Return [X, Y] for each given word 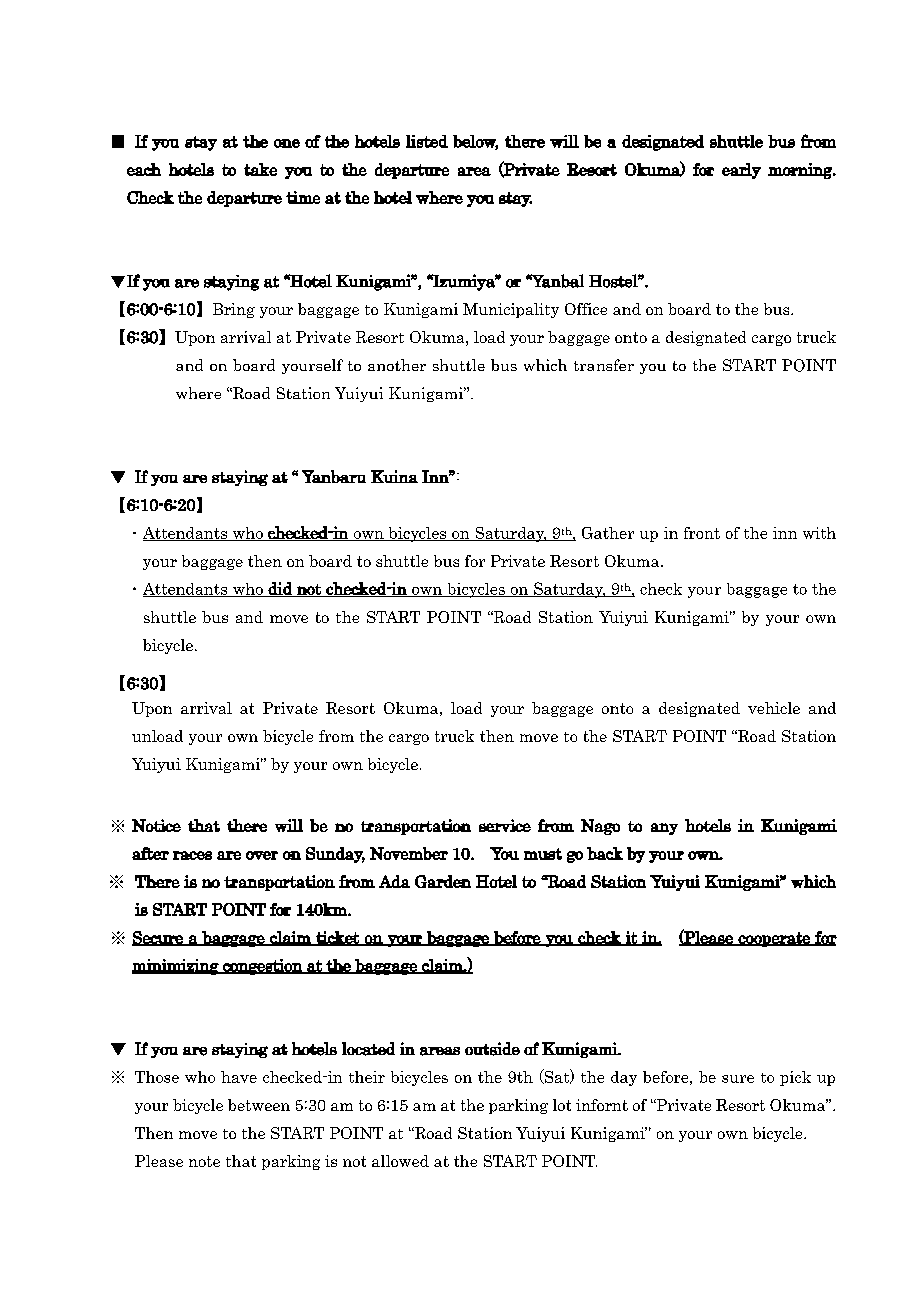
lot [562, 1105]
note [204, 1161]
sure [738, 1079]
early [741, 171]
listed [427, 141]
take [260, 169]
